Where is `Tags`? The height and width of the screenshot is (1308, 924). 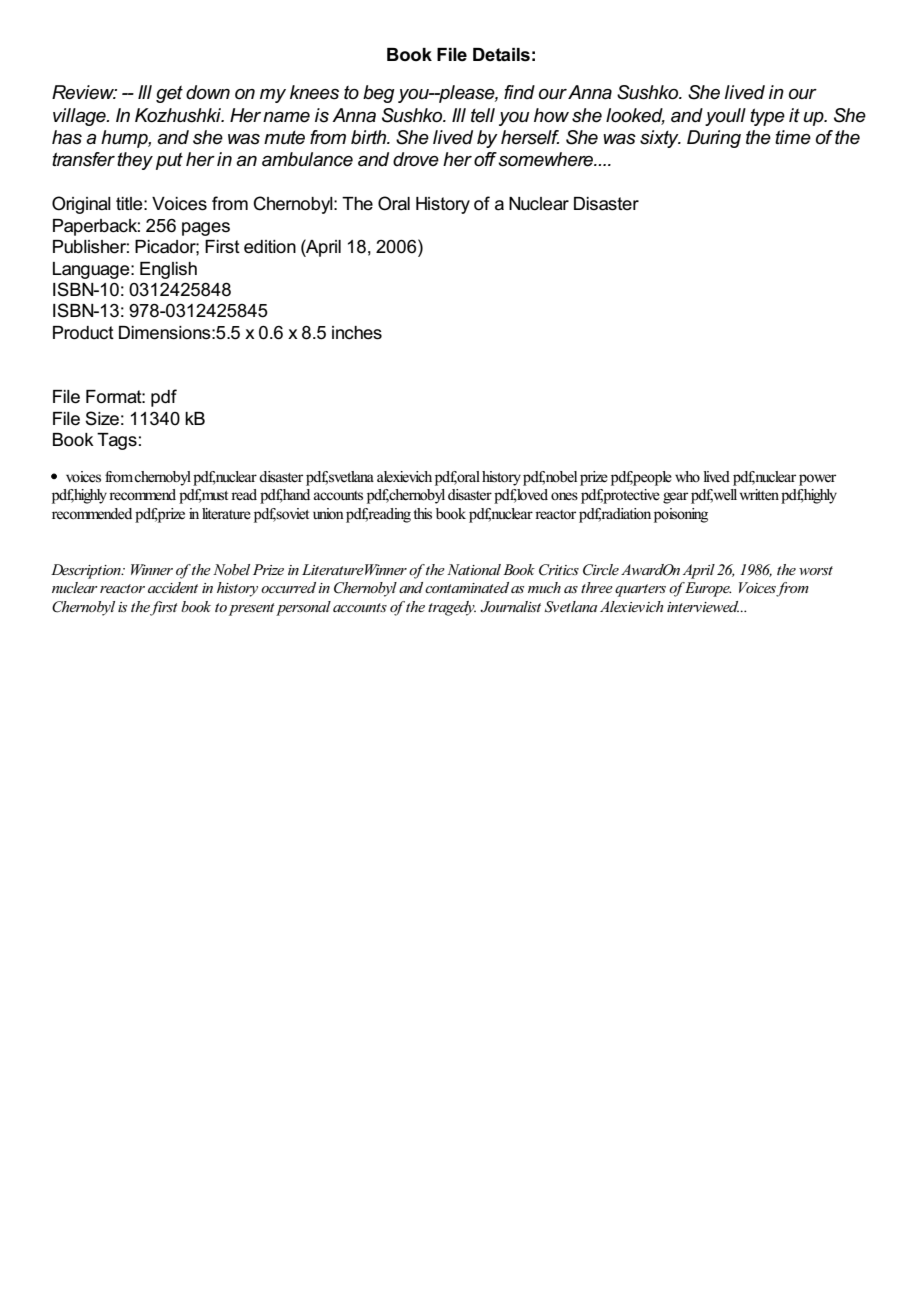
Tags is located at coordinates (117, 441).
